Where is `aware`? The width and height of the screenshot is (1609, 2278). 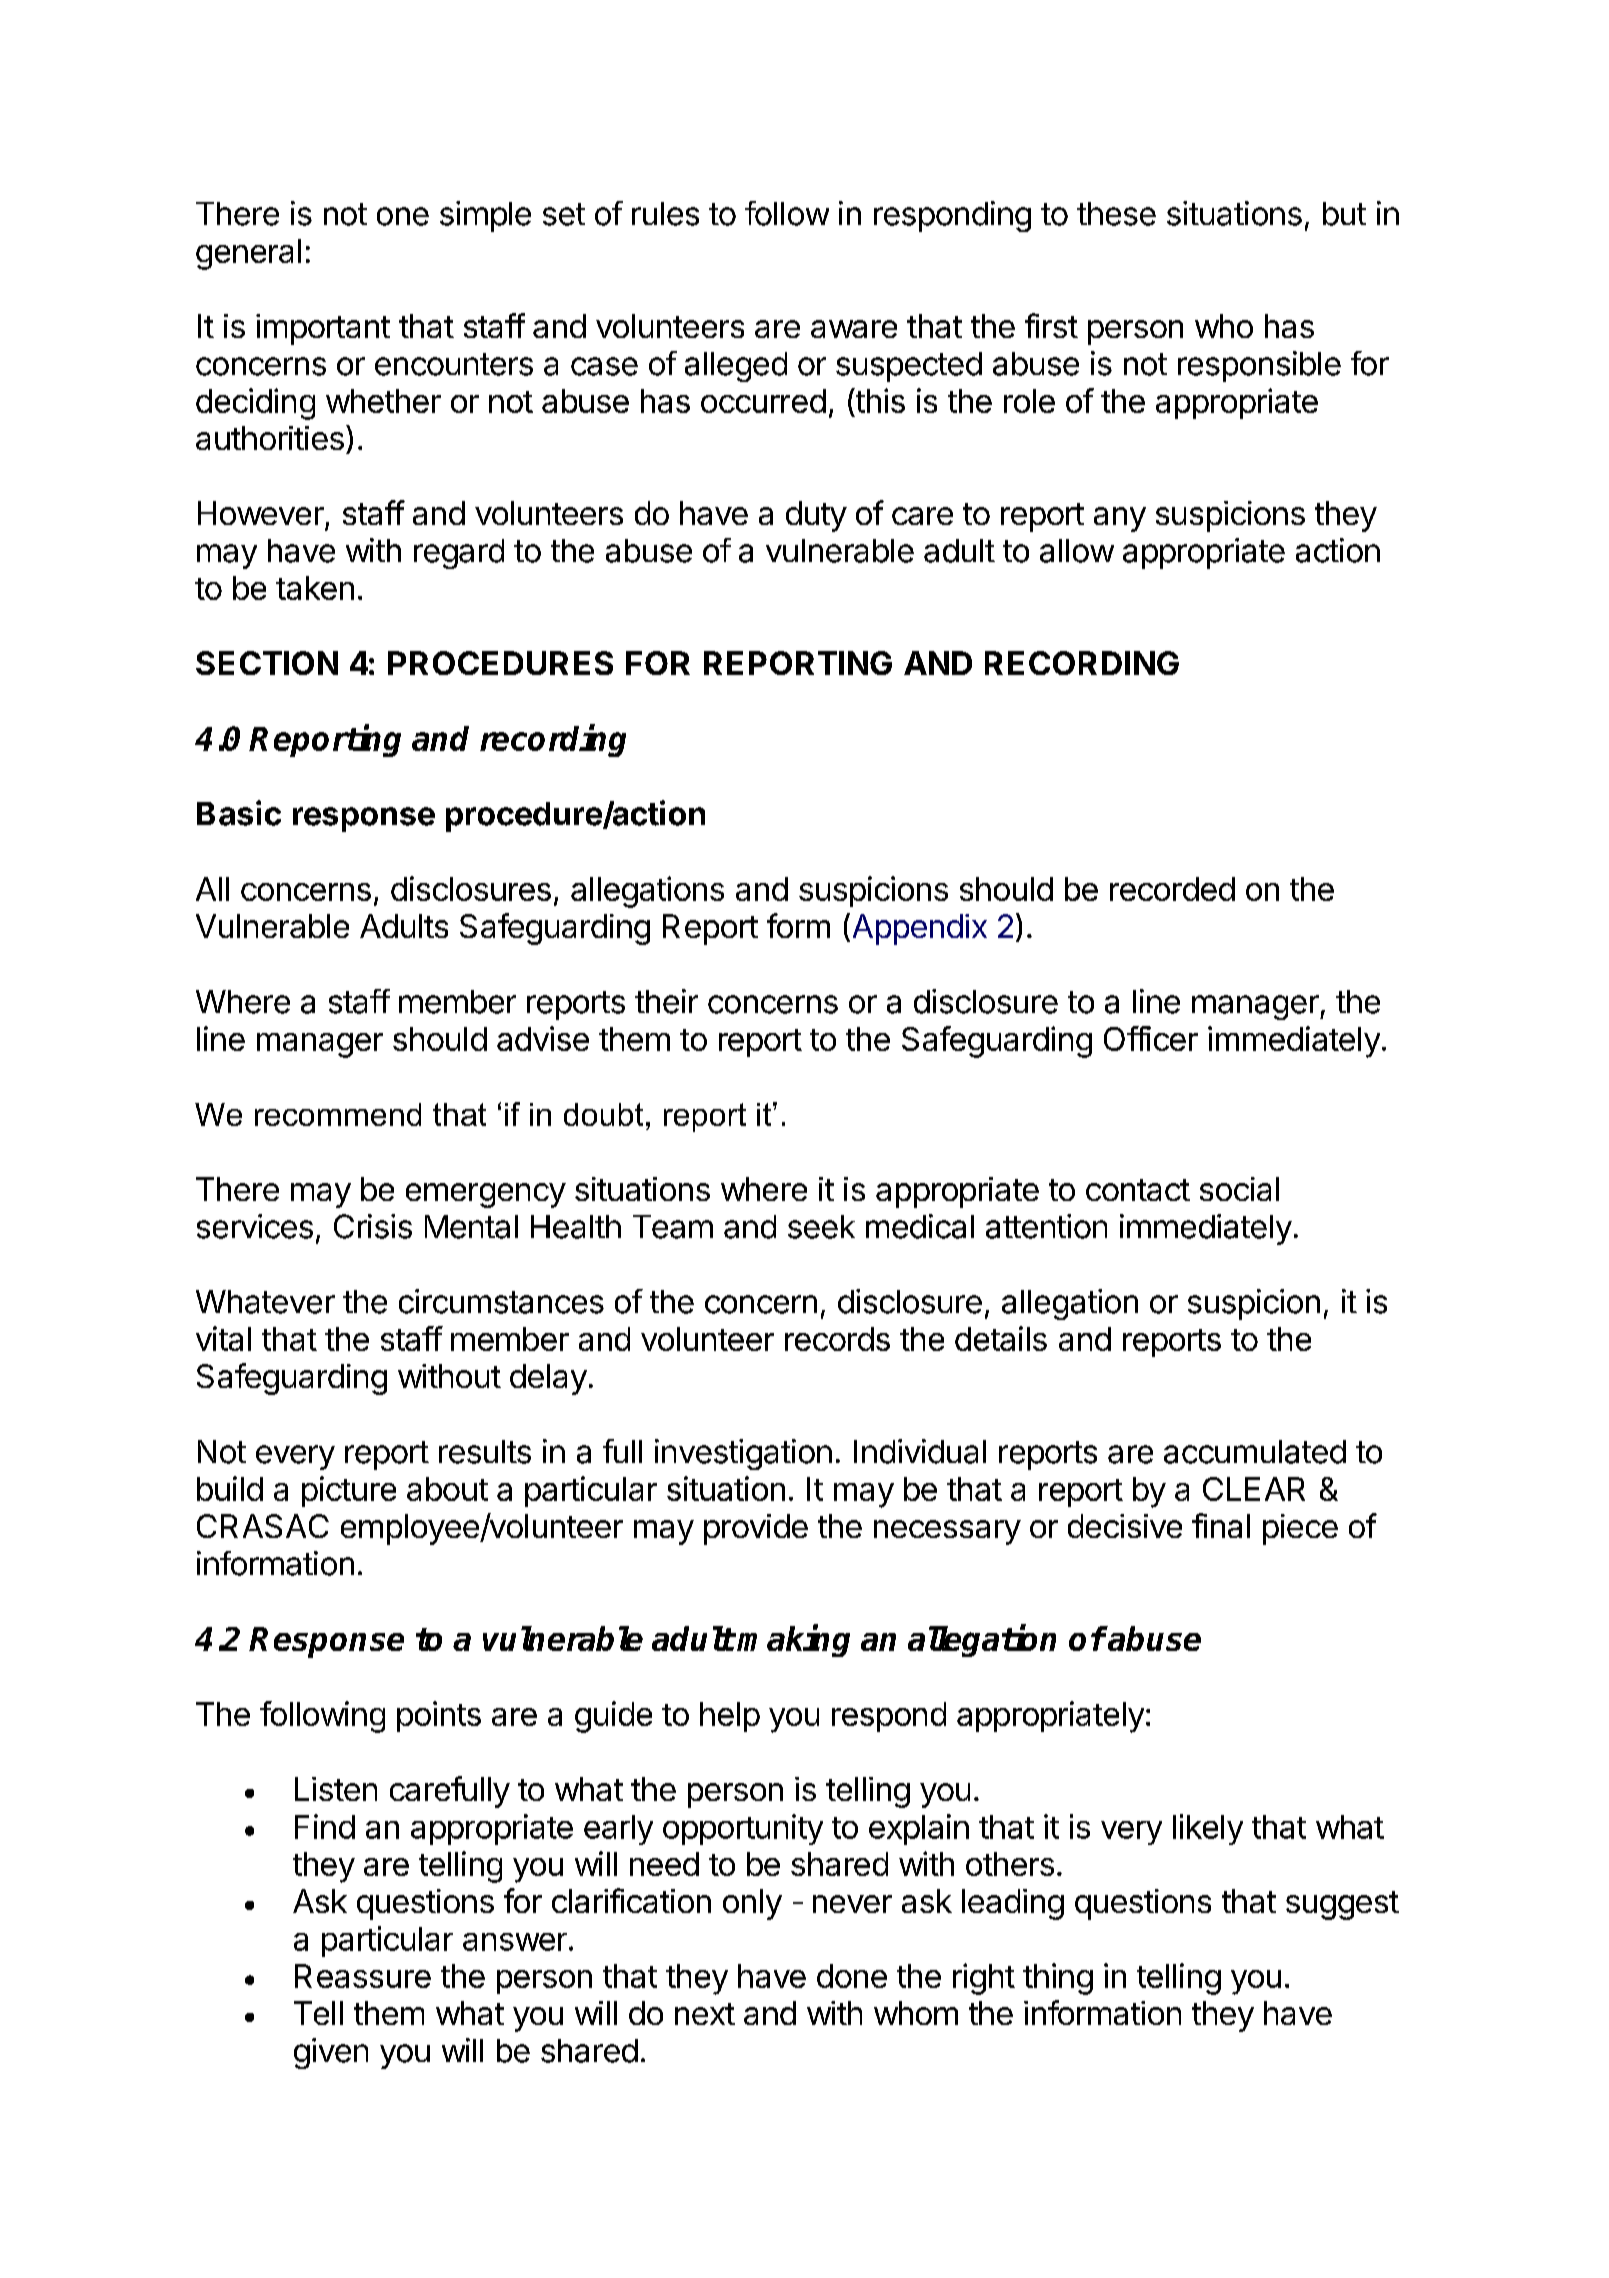
aware is located at coordinates (854, 329).
